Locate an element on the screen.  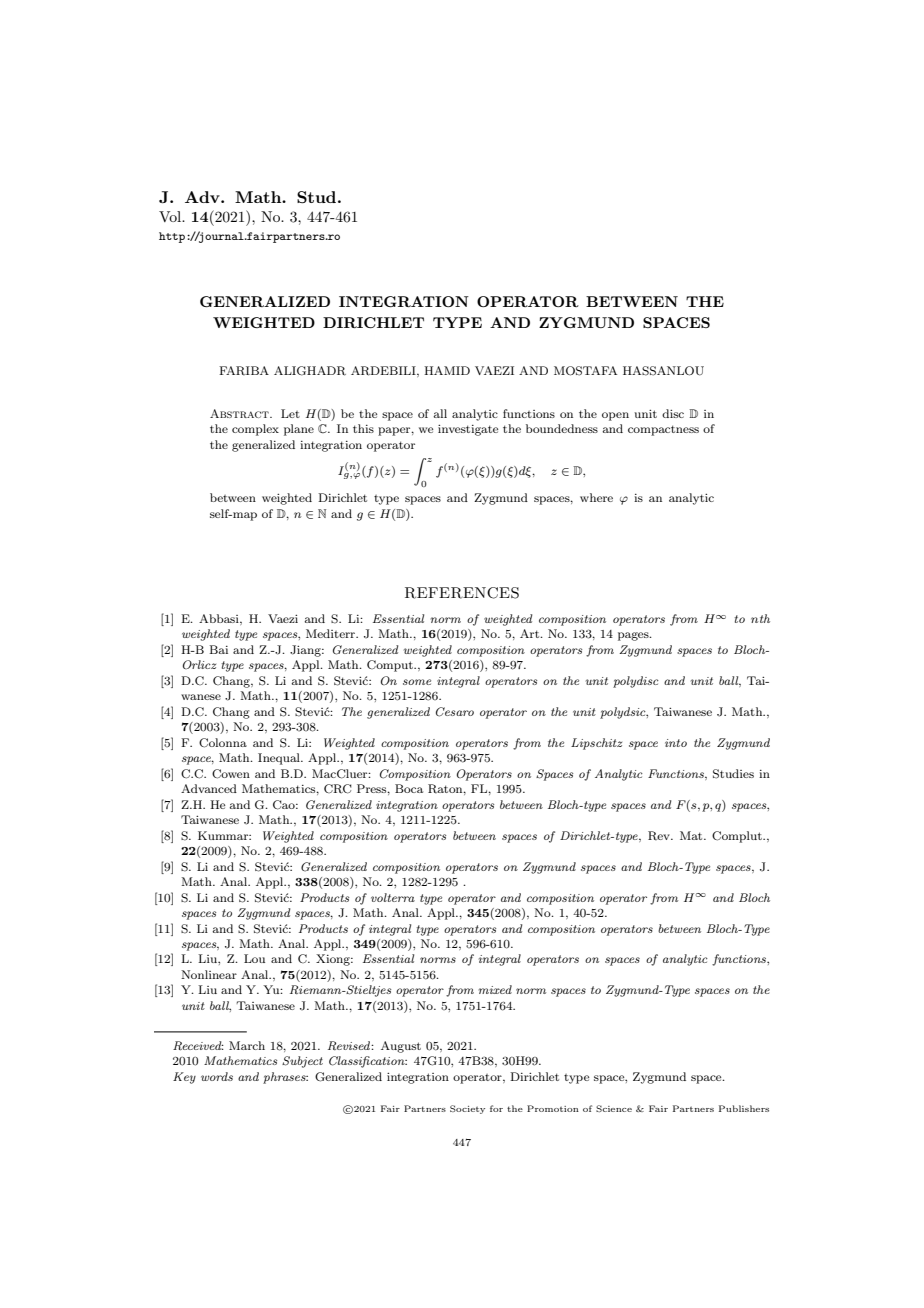
Publishers is located at coordinates (744, 1108).
